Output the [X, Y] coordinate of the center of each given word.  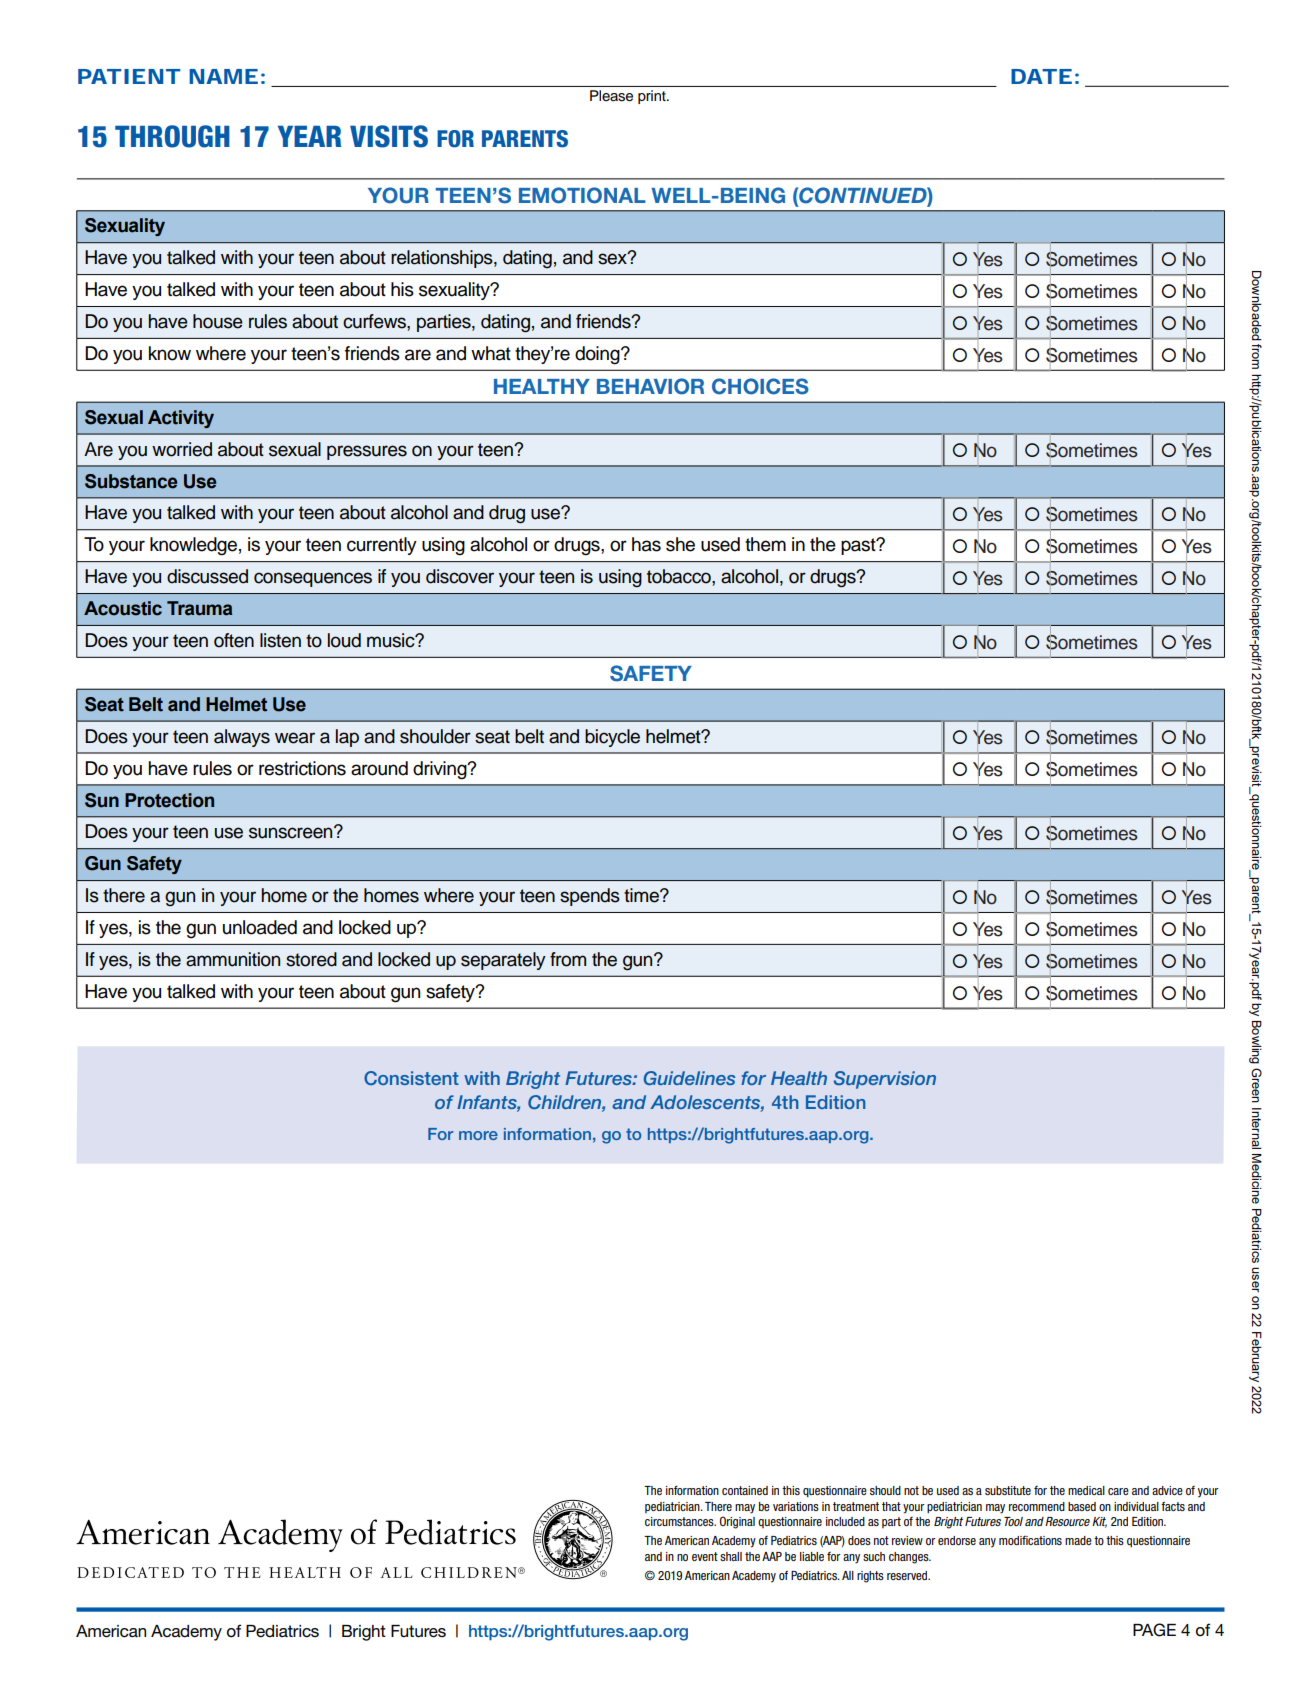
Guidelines [689, 1078]
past [859, 546]
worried [182, 449]
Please [611, 96]
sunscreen [292, 832]
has [646, 544]
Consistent [411, 1078]
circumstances [680, 1521]
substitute [1008, 1490]
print [653, 97]
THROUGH [172, 136]
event [705, 1556]
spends [590, 897]
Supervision [885, 1080]
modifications [1030, 1540]
